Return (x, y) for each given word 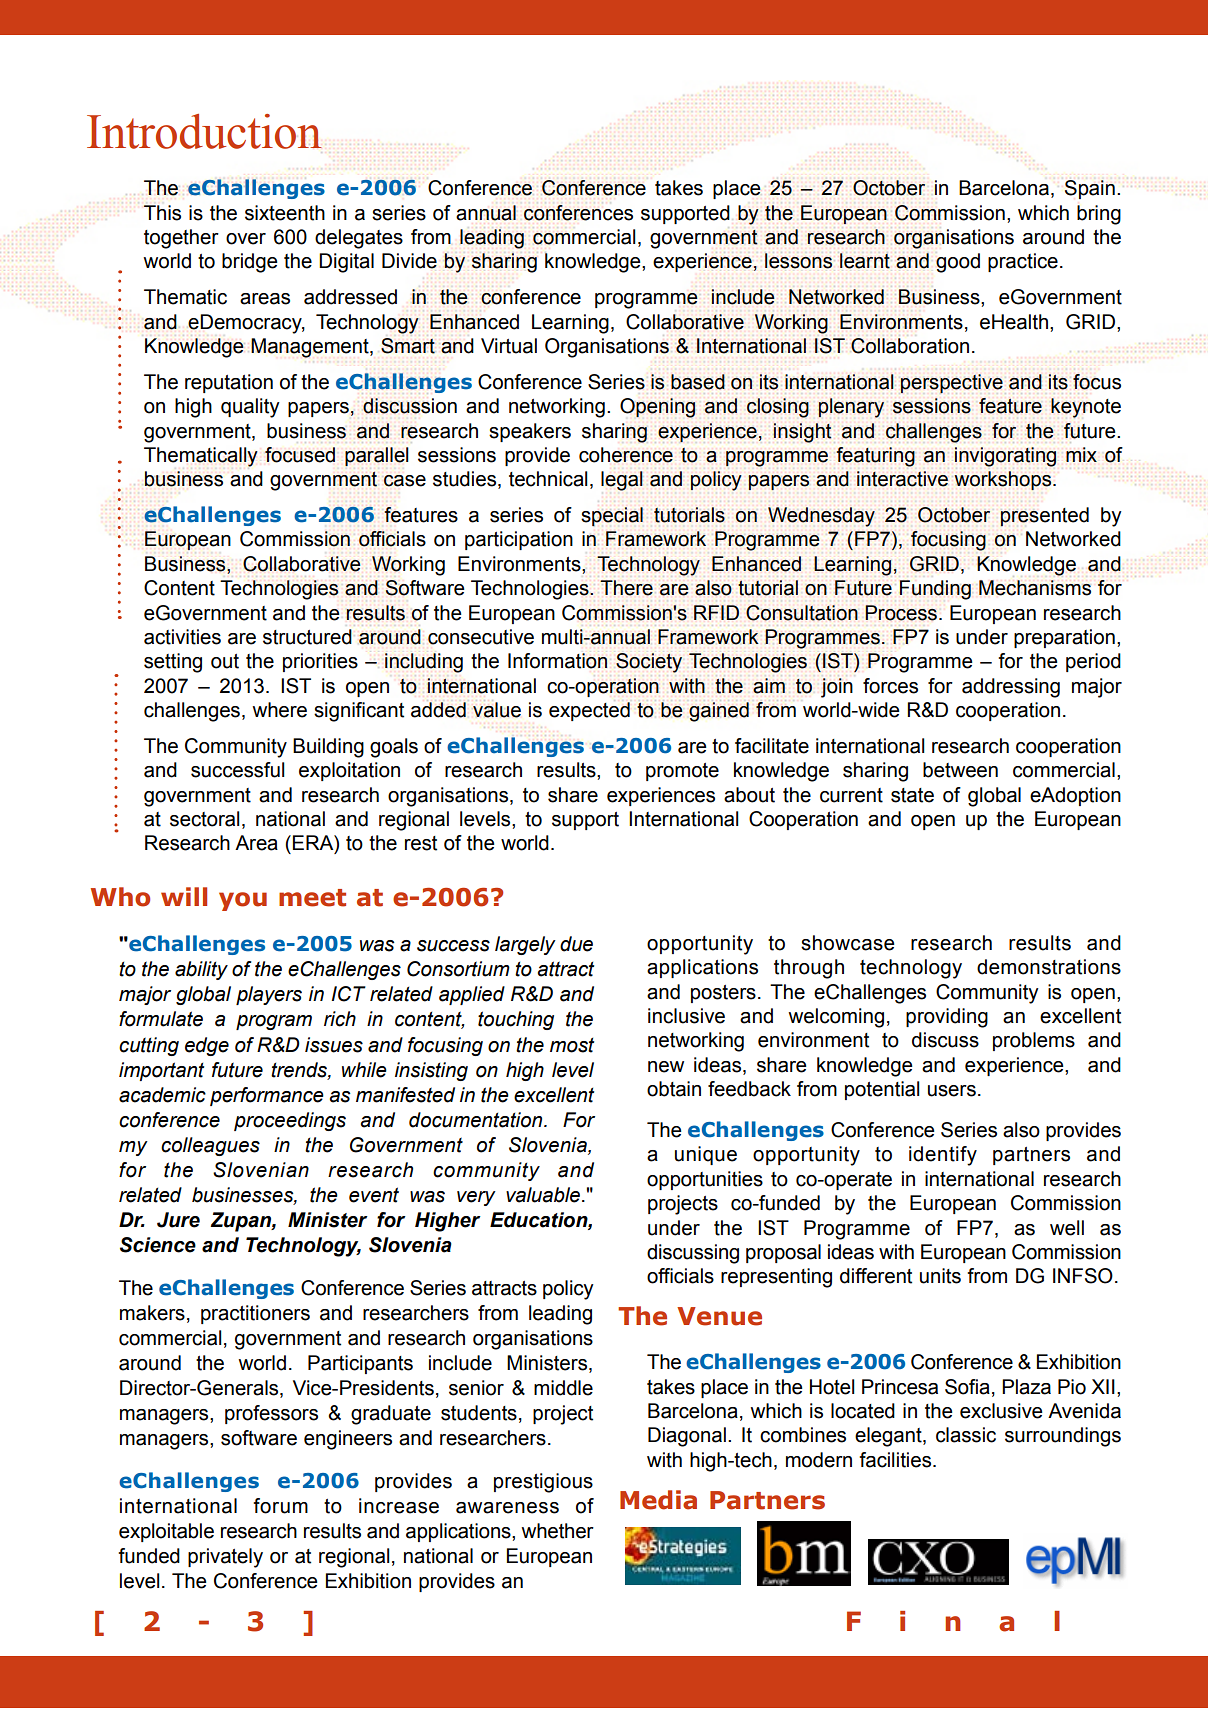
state (912, 795)
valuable (544, 1195)
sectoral (205, 819)
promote (682, 772)
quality (250, 408)
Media (658, 1500)
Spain (1090, 189)
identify (943, 1156)
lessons (798, 261)
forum (280, 1506)
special (612, 516)
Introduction (204, 131)
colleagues (210, 1146)
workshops (1004, 480)
